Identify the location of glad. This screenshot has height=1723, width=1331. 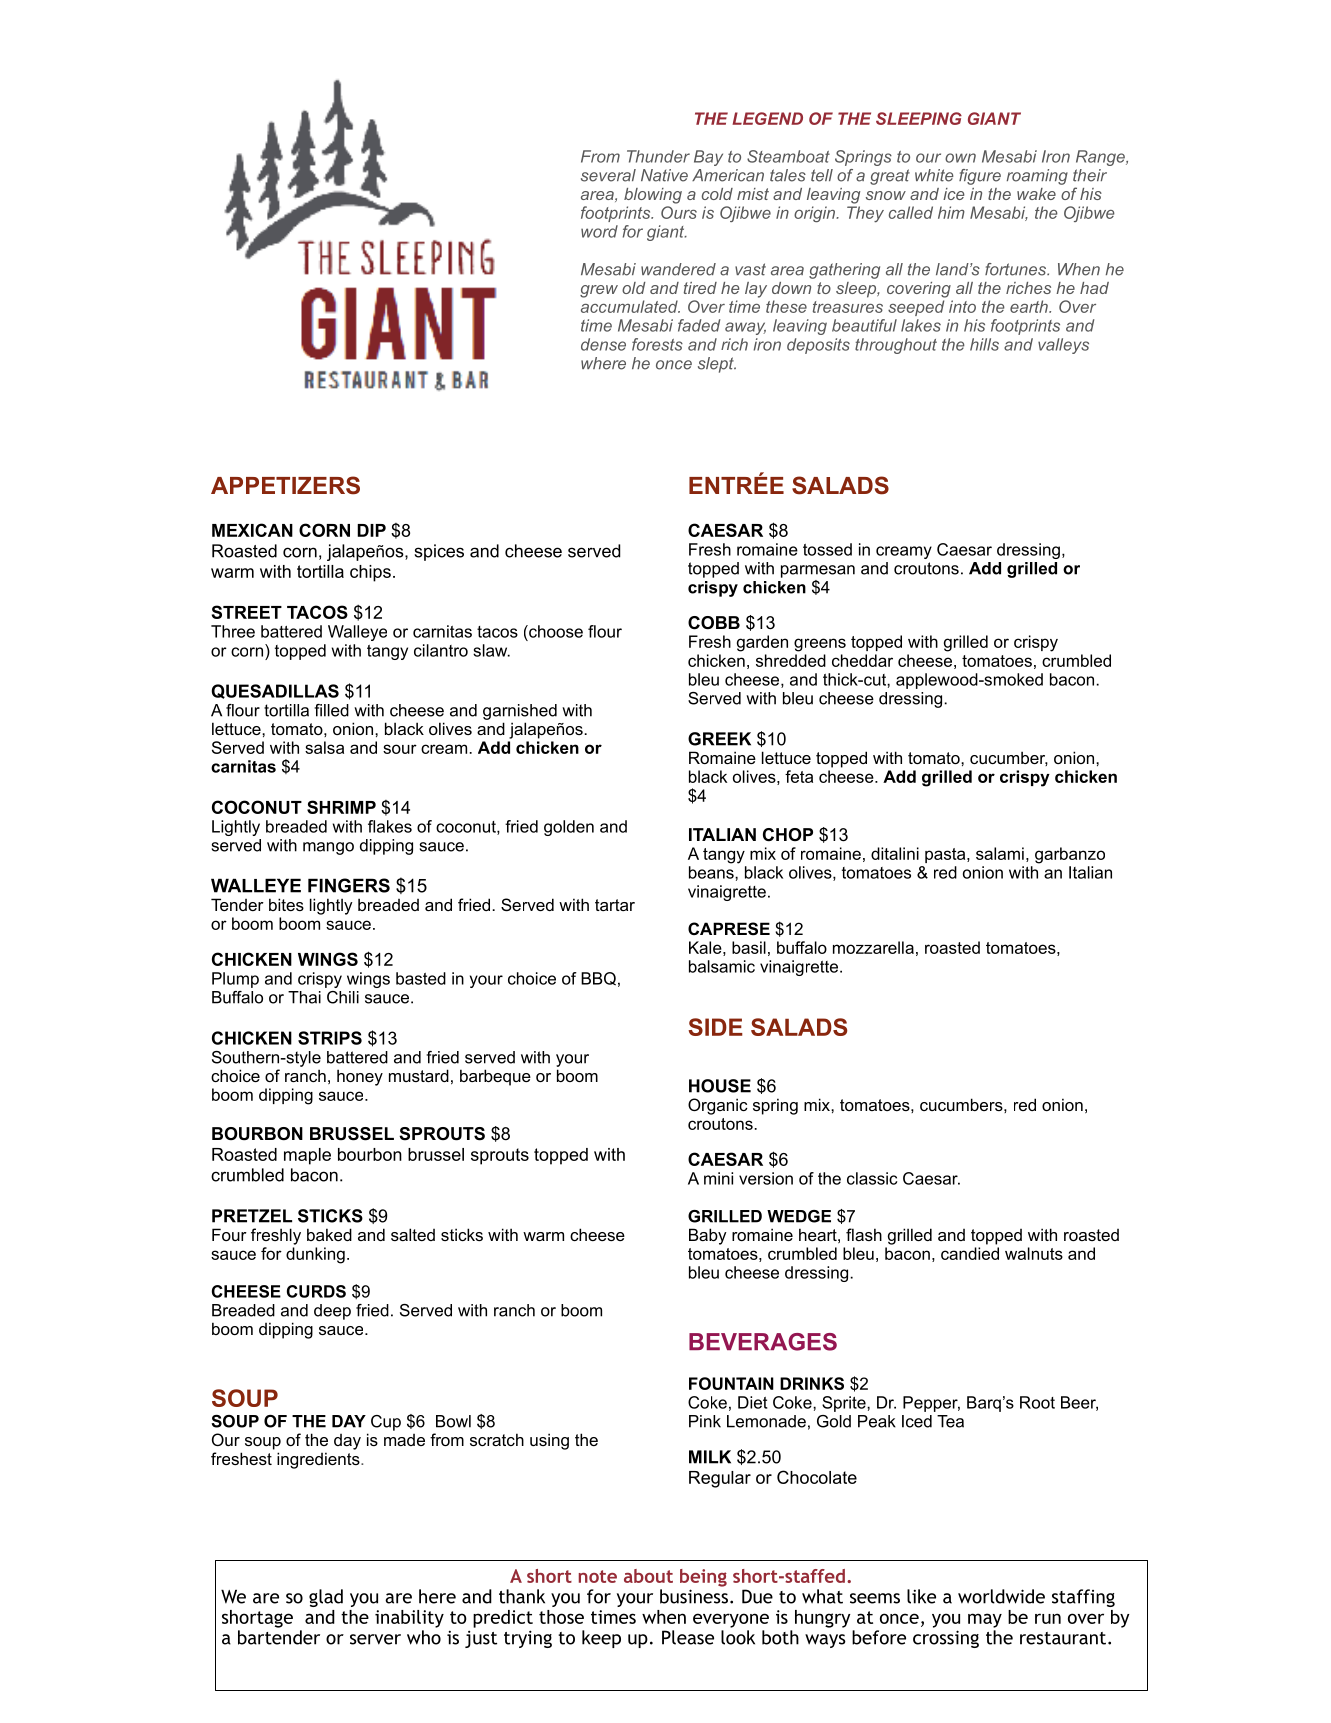
(326, 1598).
